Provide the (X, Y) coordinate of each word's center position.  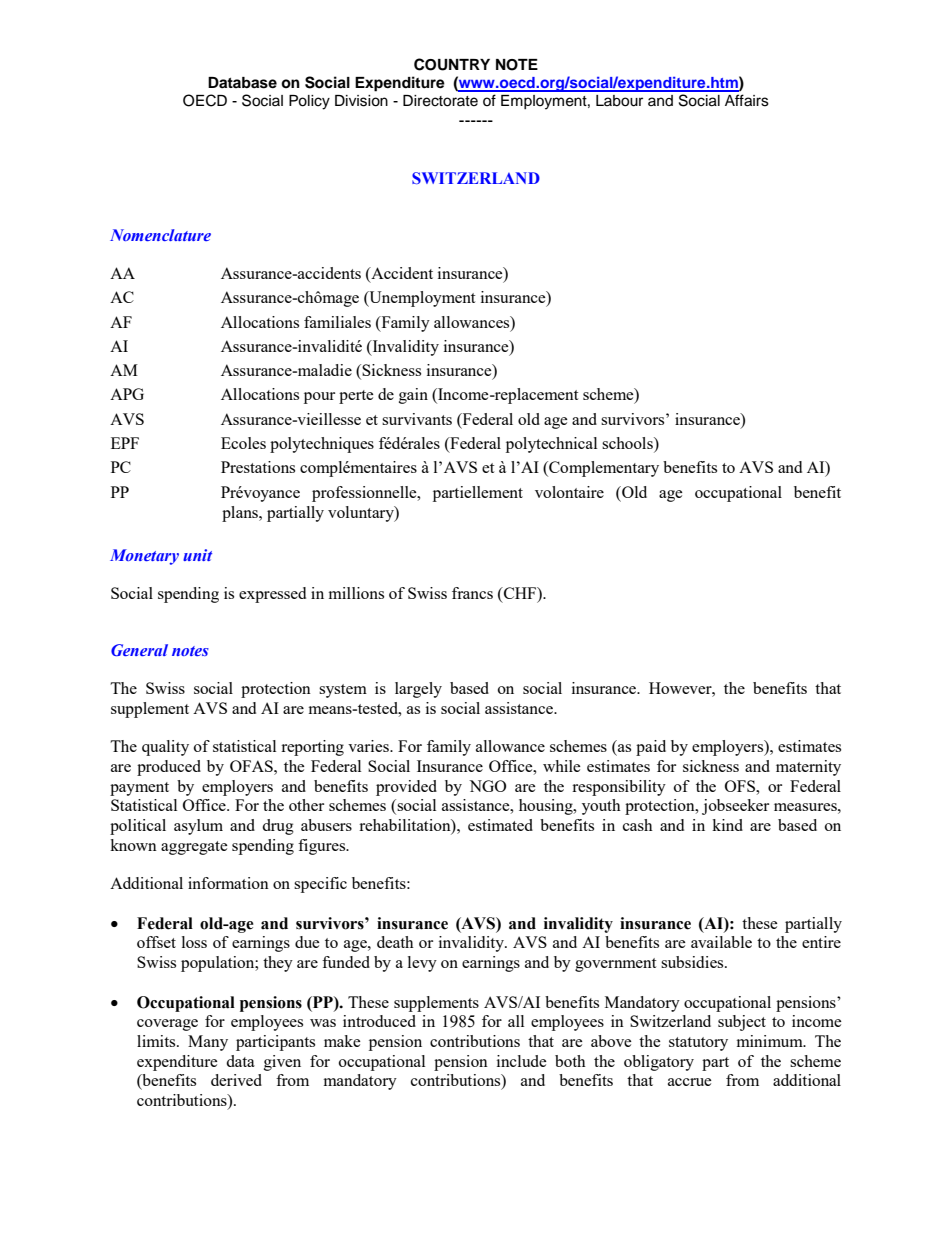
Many (208, 1043)
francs (472, 593)
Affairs (747, 100)
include (522, 1061)
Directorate (440, 101)
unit (197, 555)
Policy (309, 102)
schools (628, 444)
